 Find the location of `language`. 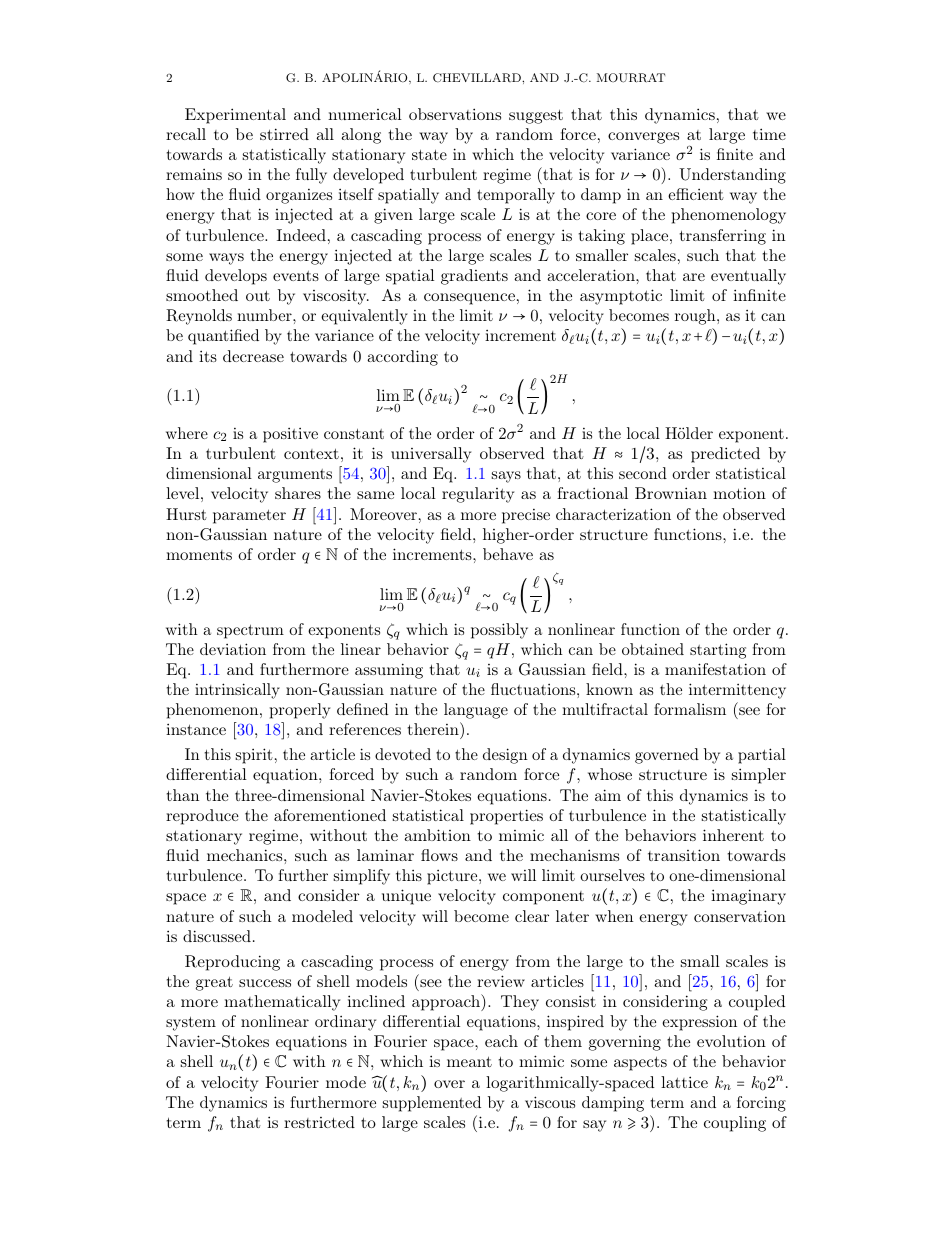

language is located at coordinates (476, 711).
